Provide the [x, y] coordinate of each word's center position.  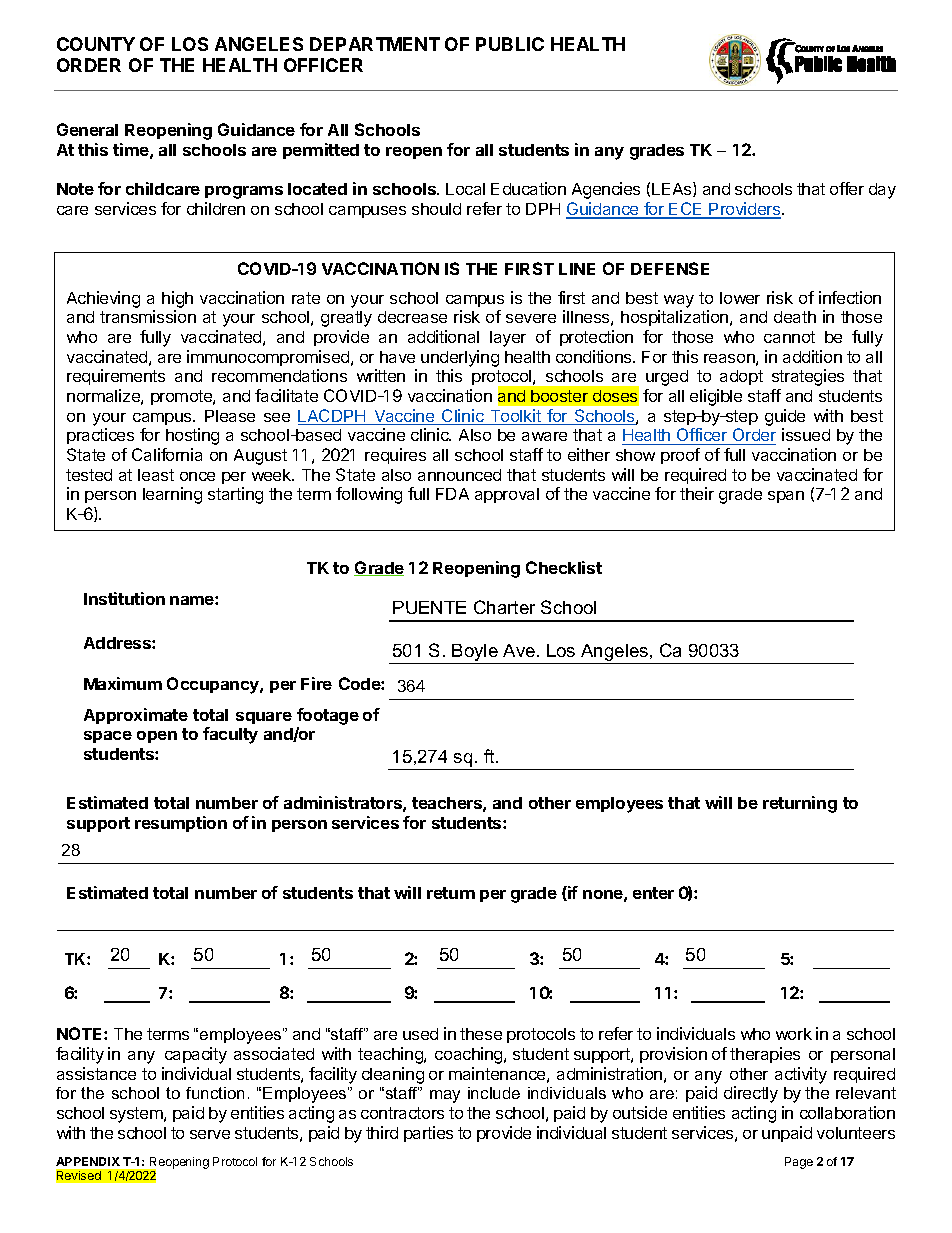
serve [210, 1134]
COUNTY [96, 44]
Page [799, 1163]
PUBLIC [510, 44]
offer [847, 188]
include [494, 1093]
